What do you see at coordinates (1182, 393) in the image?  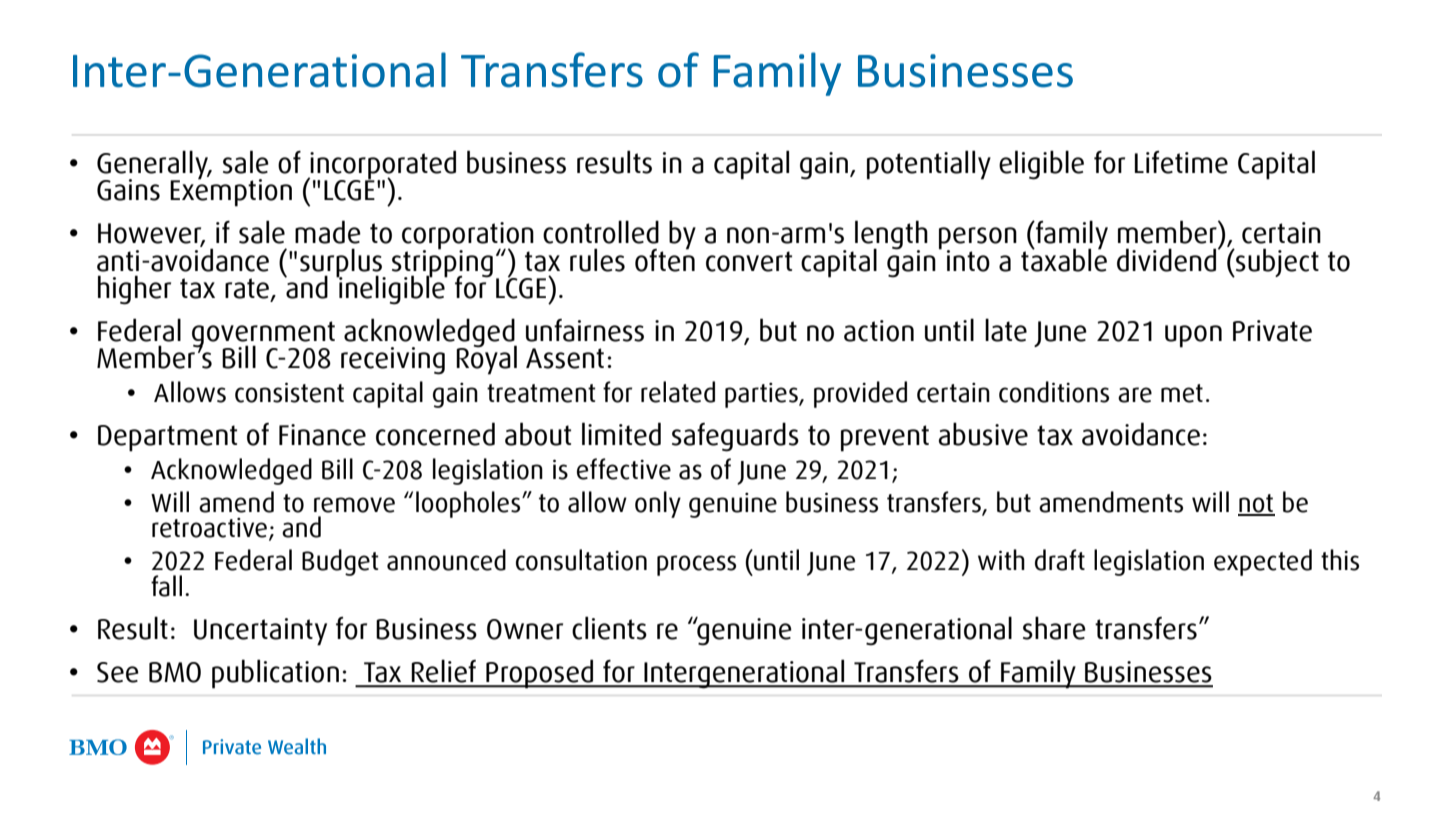 I see `met` at bounding box center [1182, 393].
